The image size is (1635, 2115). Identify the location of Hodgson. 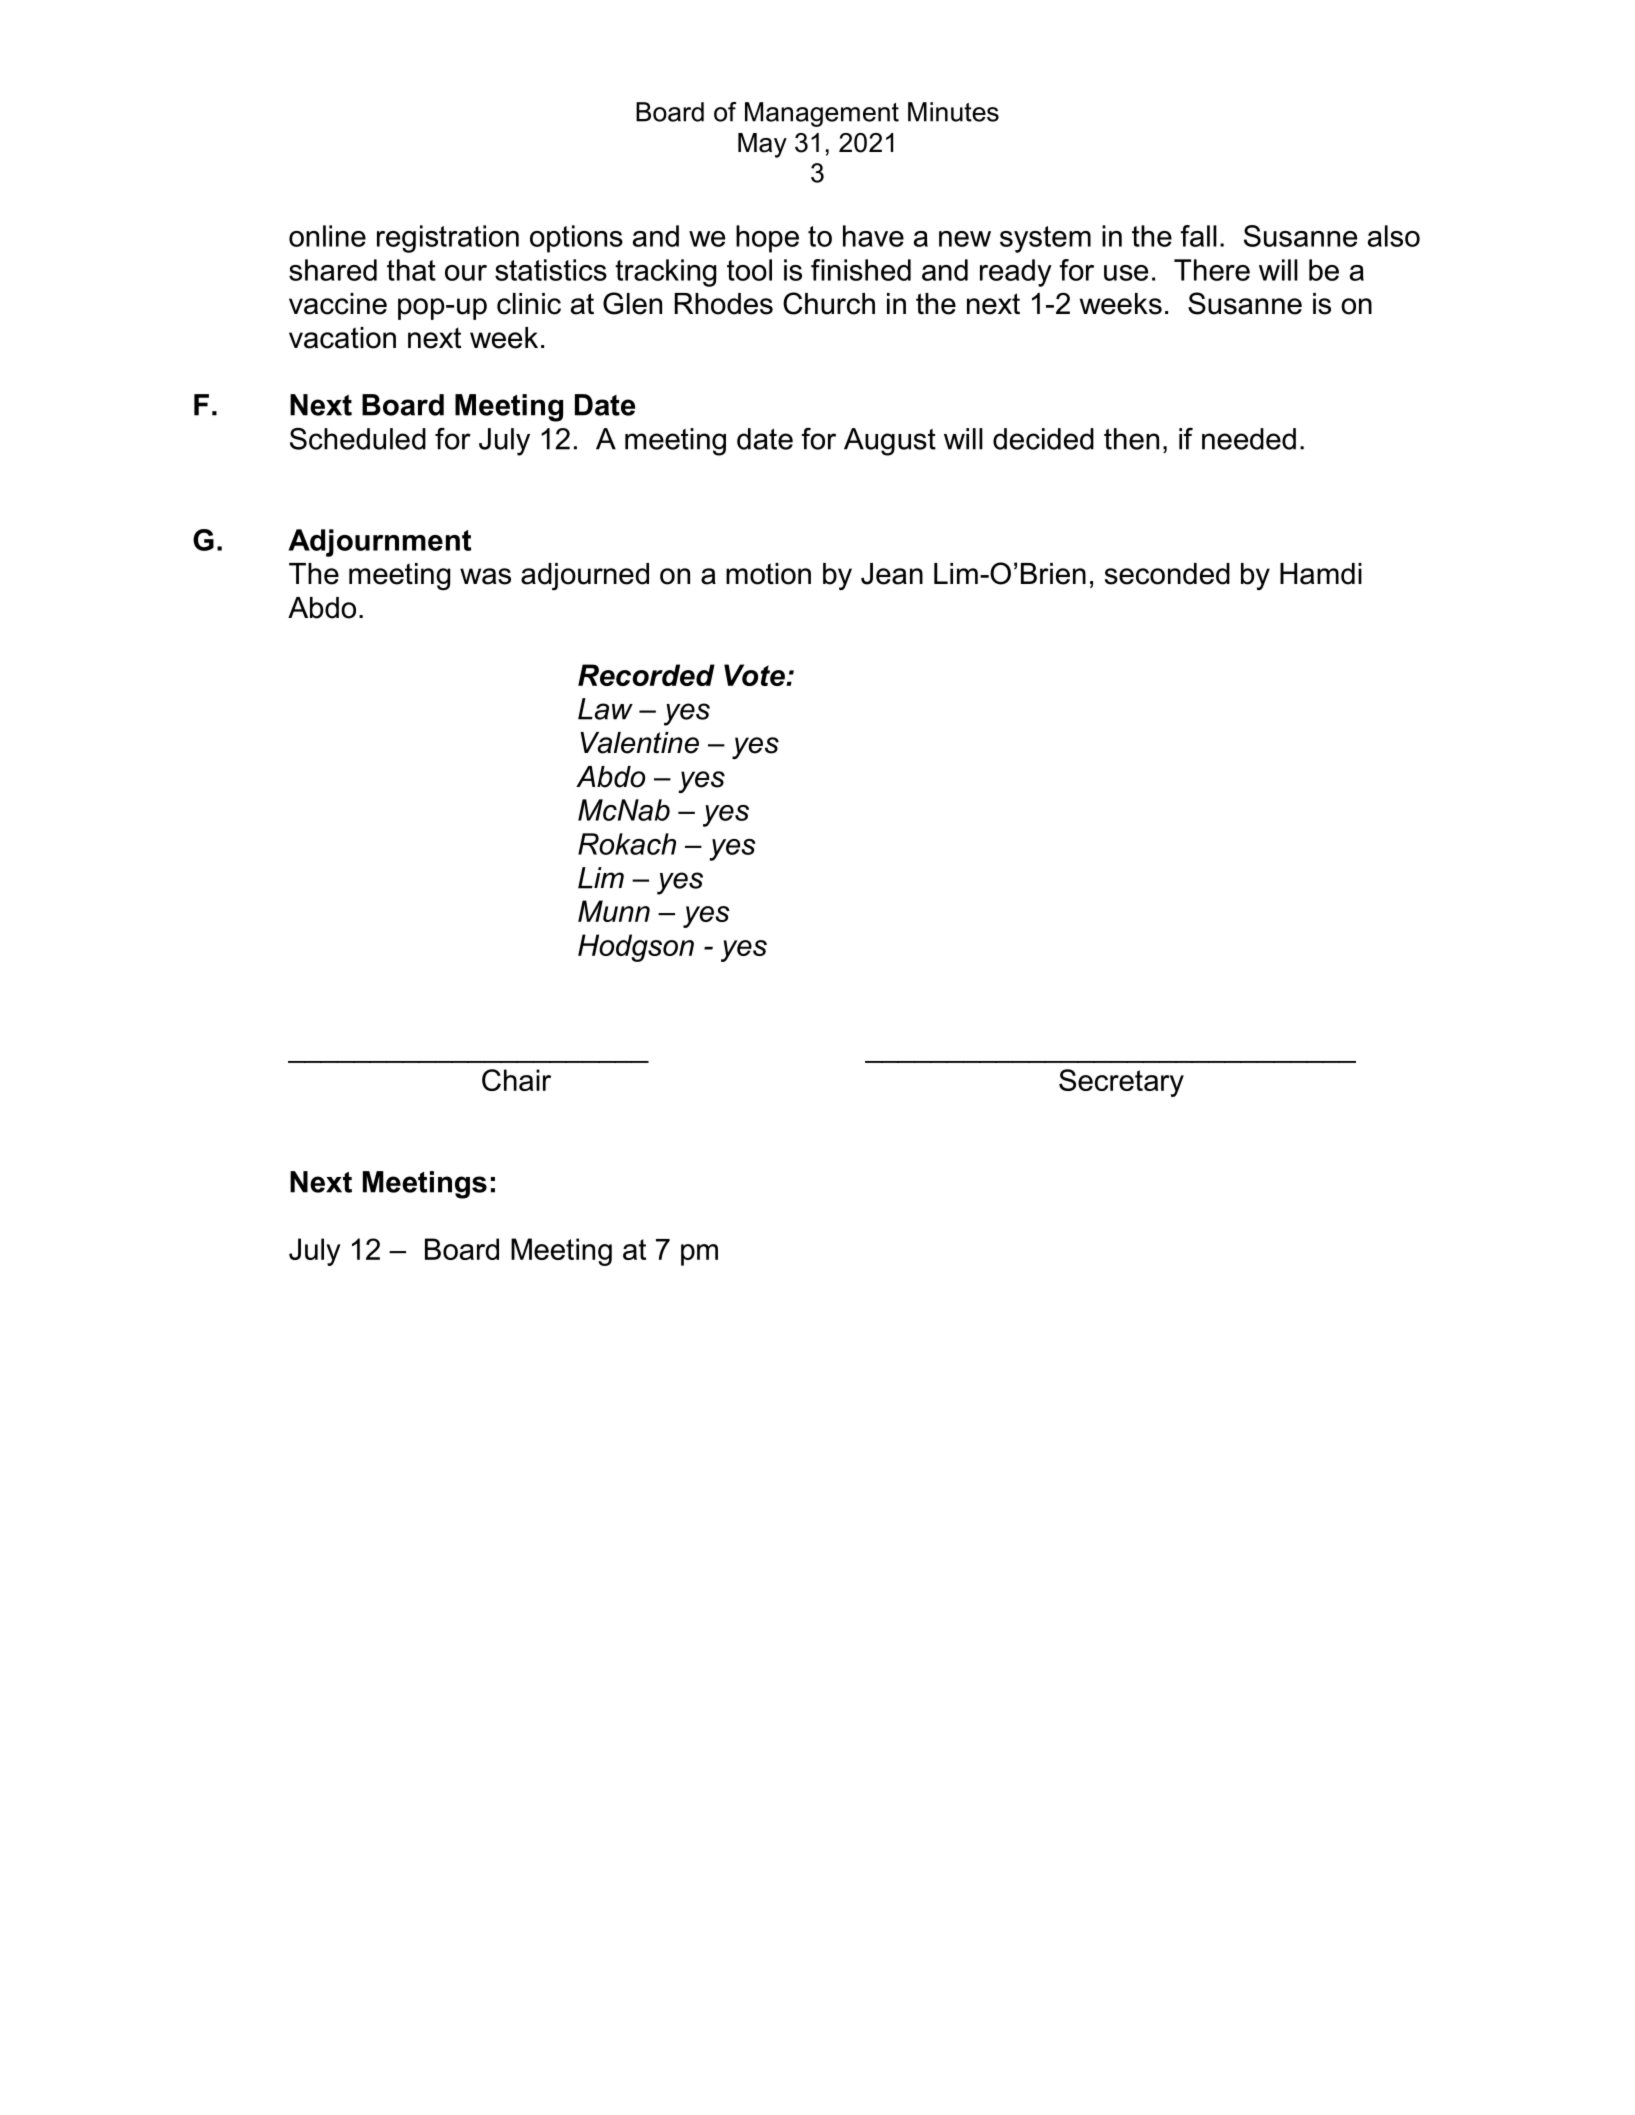
(636, 948).
